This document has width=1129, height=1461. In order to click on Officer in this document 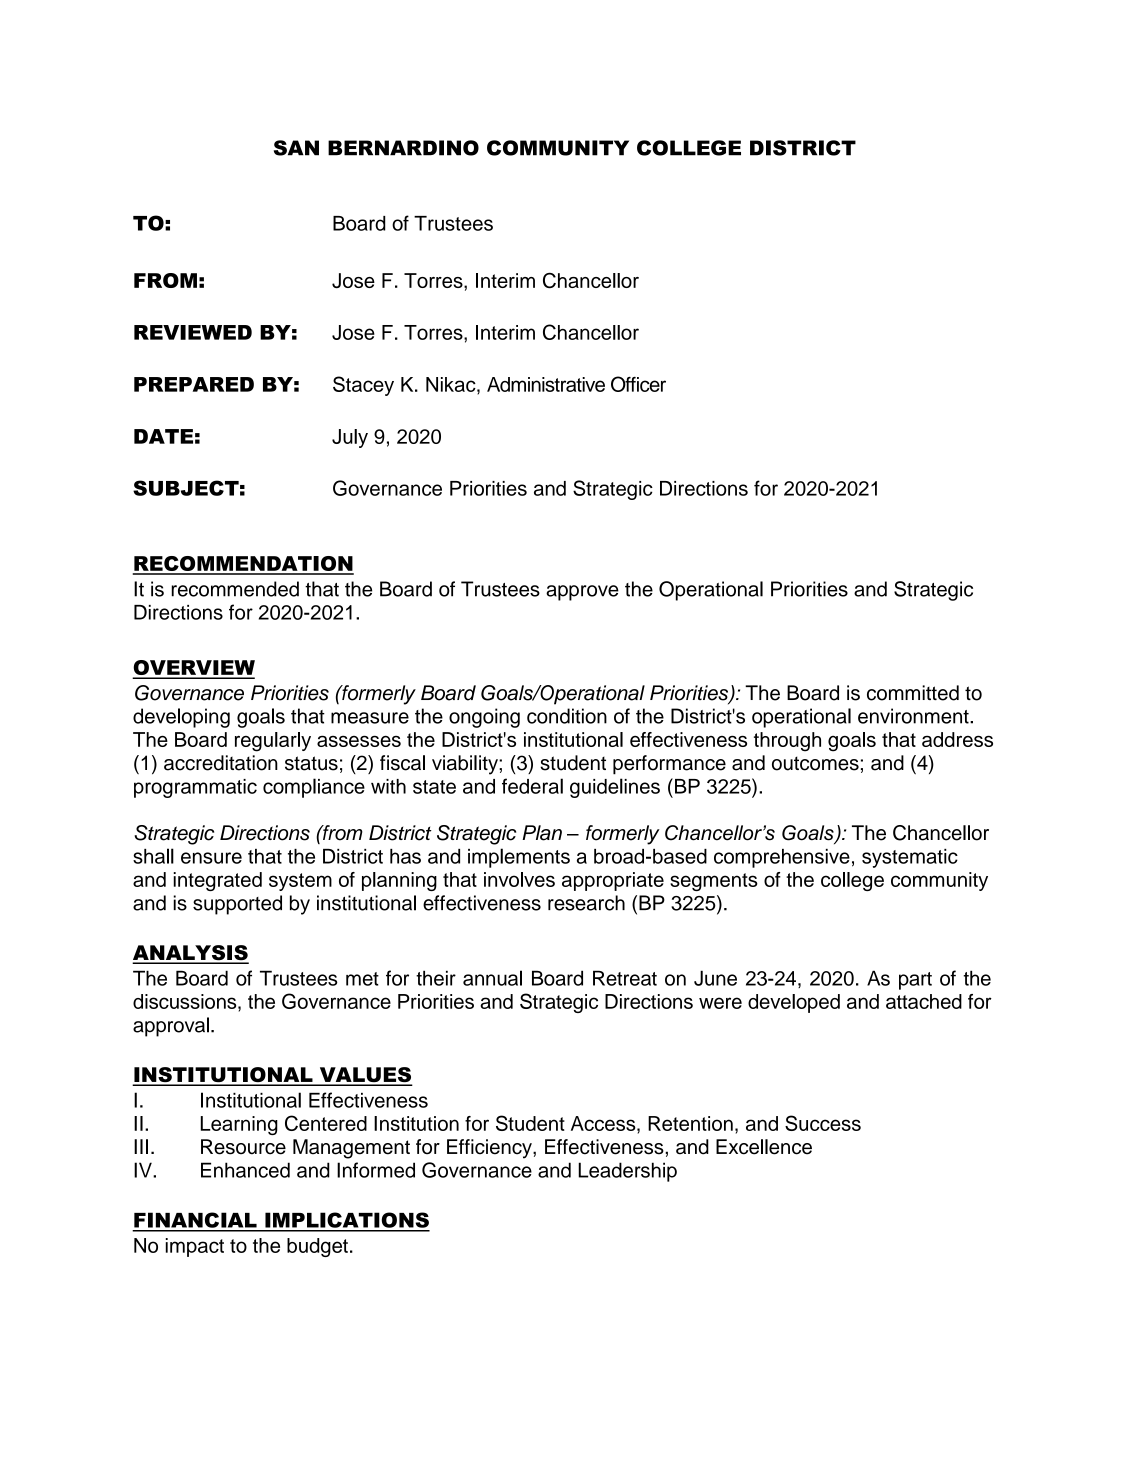, I will do `click(638, 384)`.
